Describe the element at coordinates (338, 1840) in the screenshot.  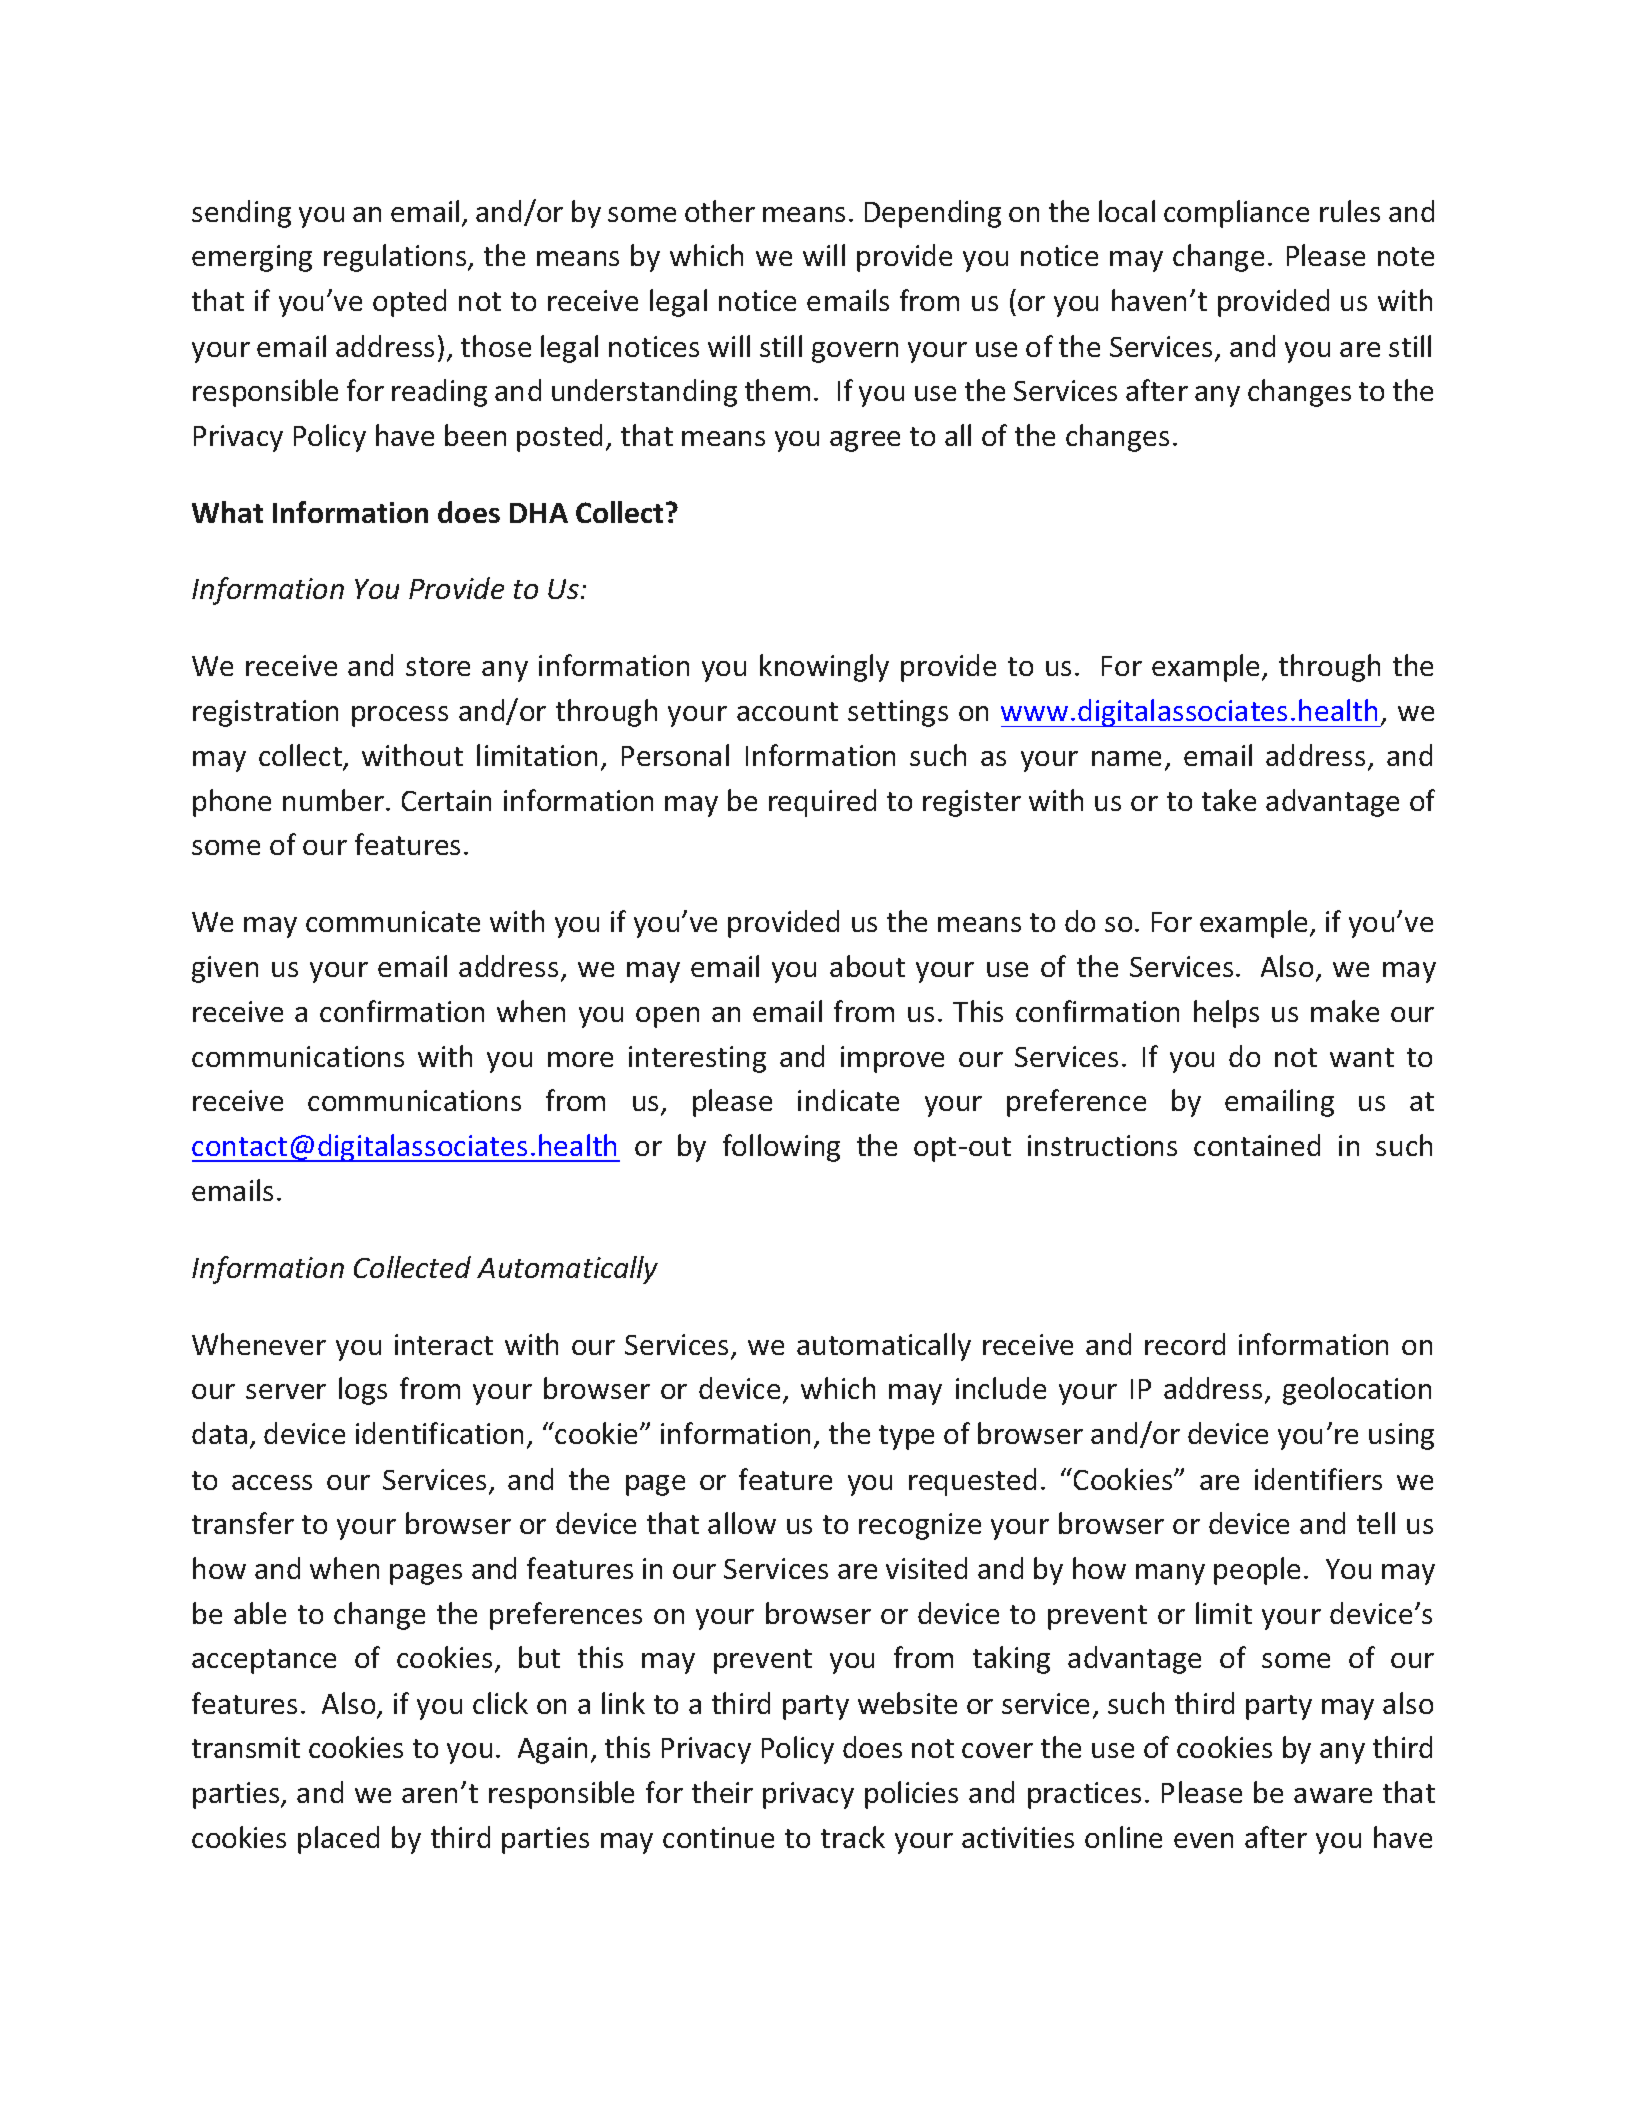
I see `placed` at that location.
